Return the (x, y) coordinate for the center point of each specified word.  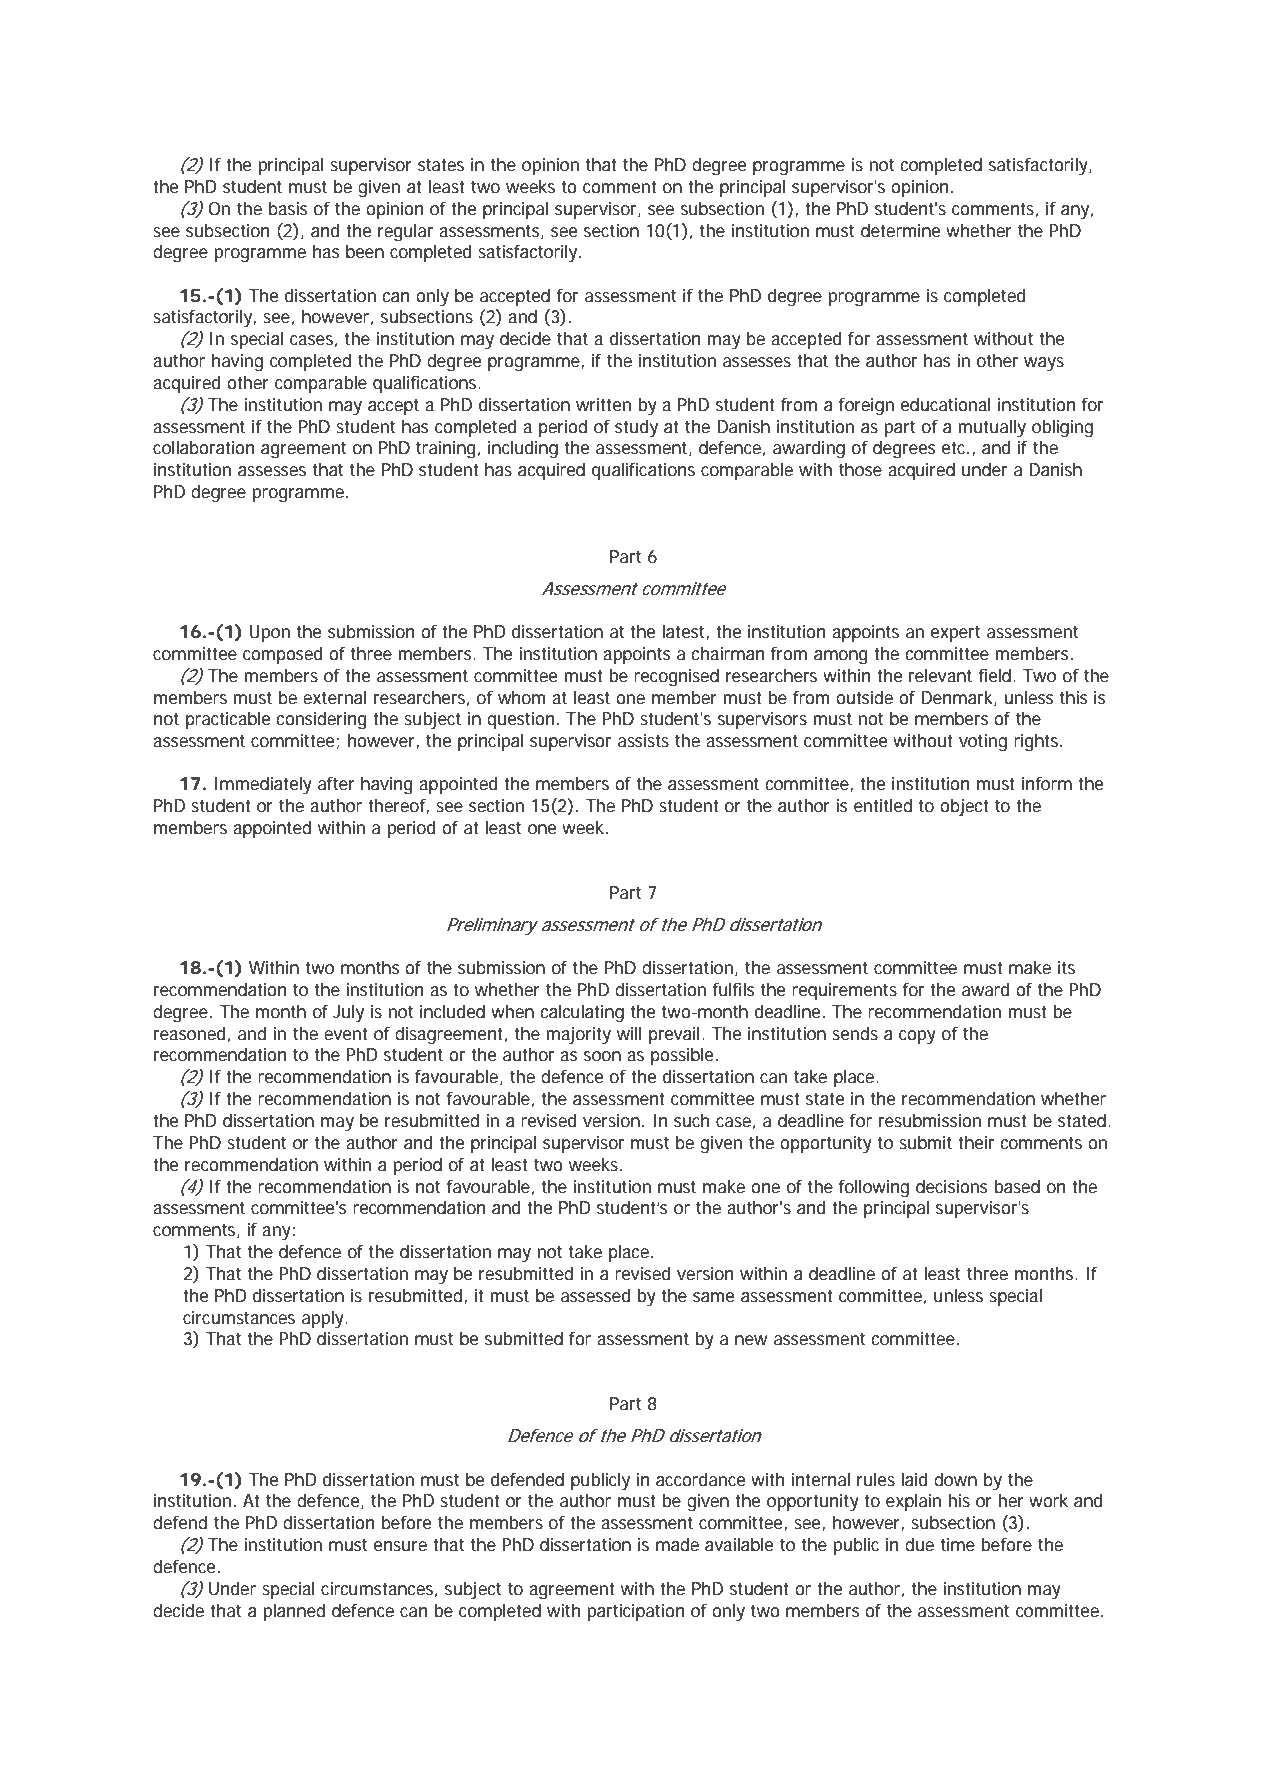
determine (901, 230)
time (958, 1544)
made (677, 1544)
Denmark (958, 698)
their (976, 1142)
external (335, 697)
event (345, 1033)
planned (294, 1612)
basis (288, 208)
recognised (676, 678)
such (691, 1120)
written (603, 404)
